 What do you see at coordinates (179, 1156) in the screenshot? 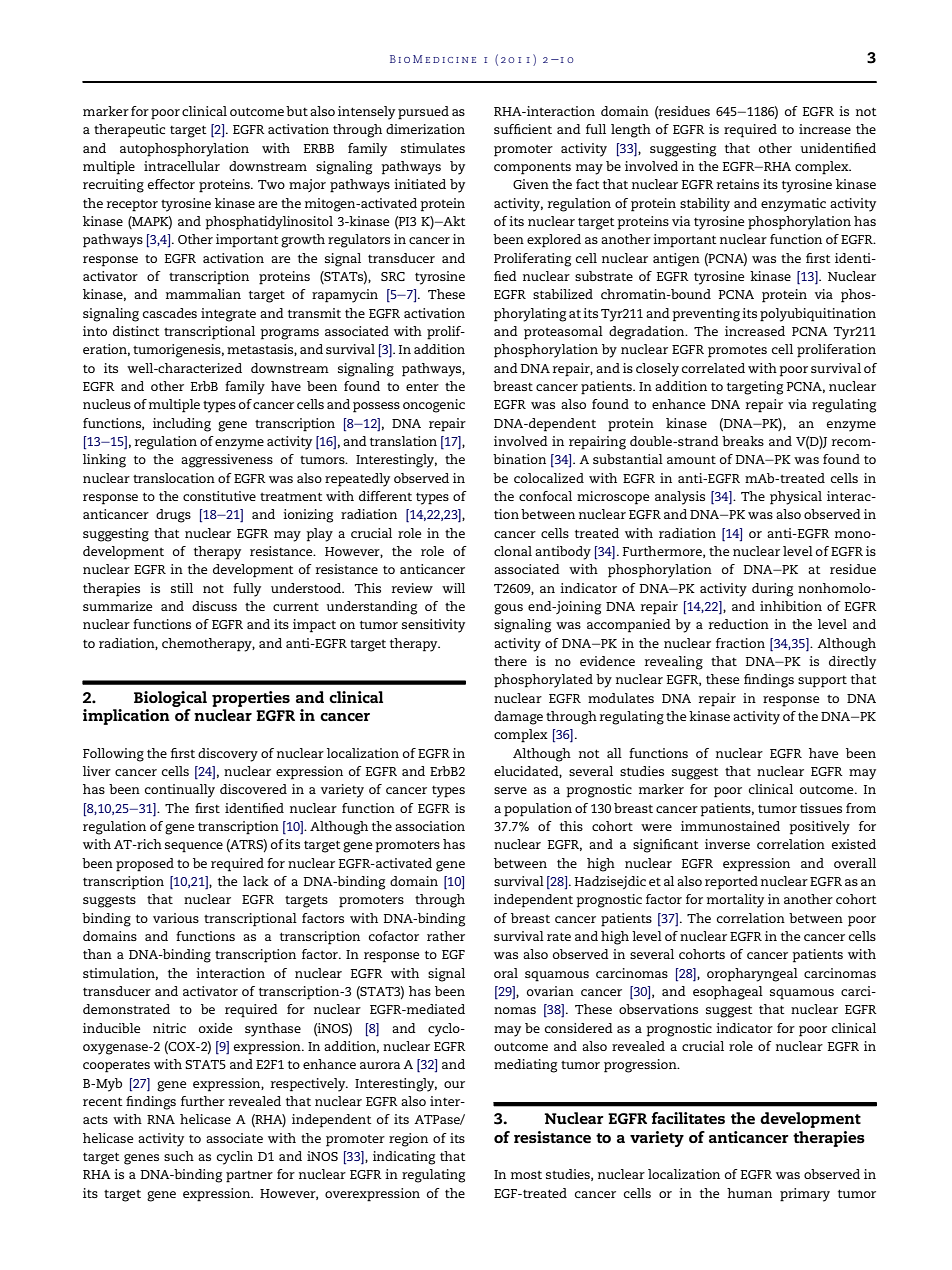
I see `such` at bounding box center [179, 1156].
